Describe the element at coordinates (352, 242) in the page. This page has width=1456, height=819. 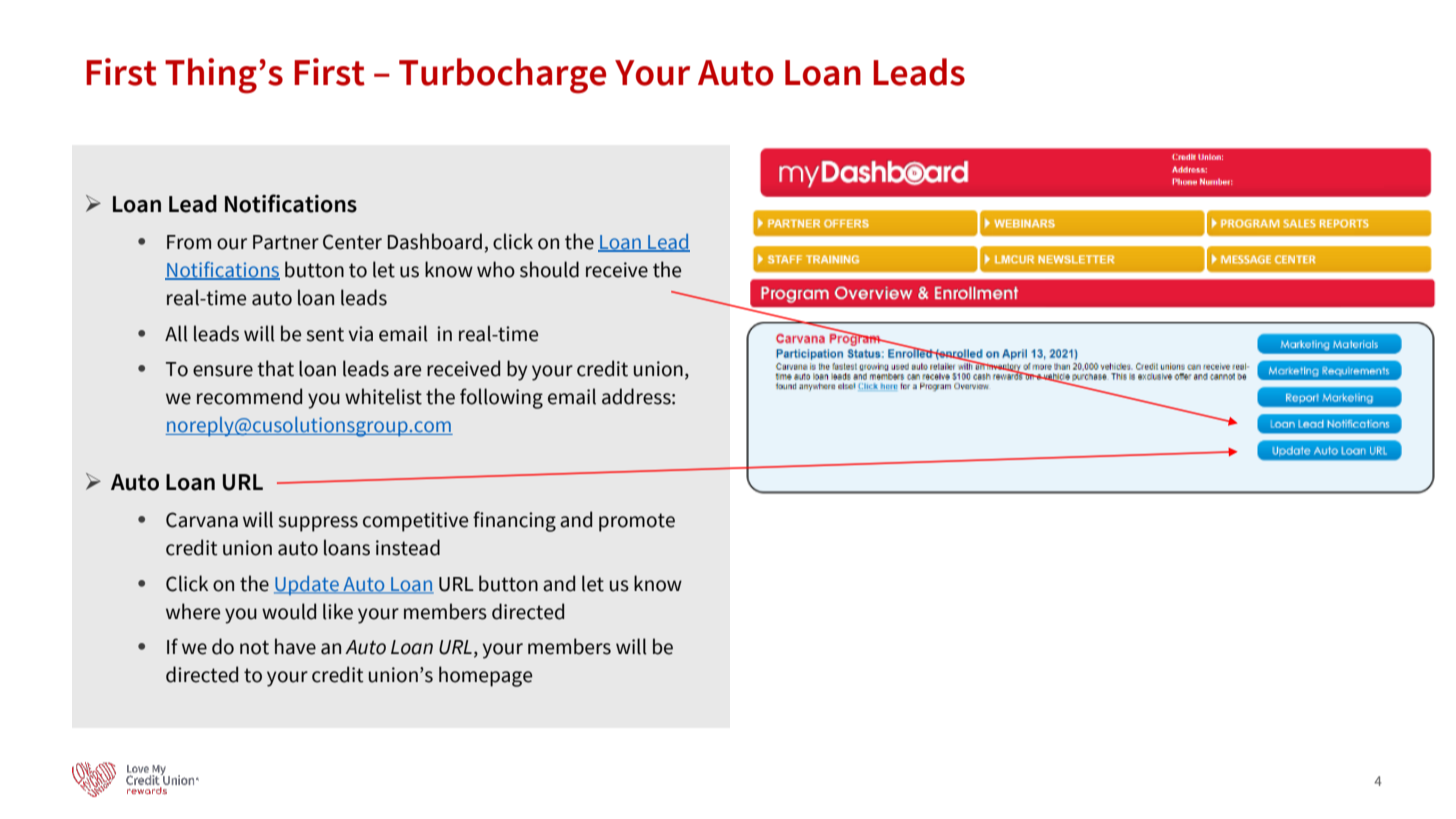
I see `Center` at that location.
